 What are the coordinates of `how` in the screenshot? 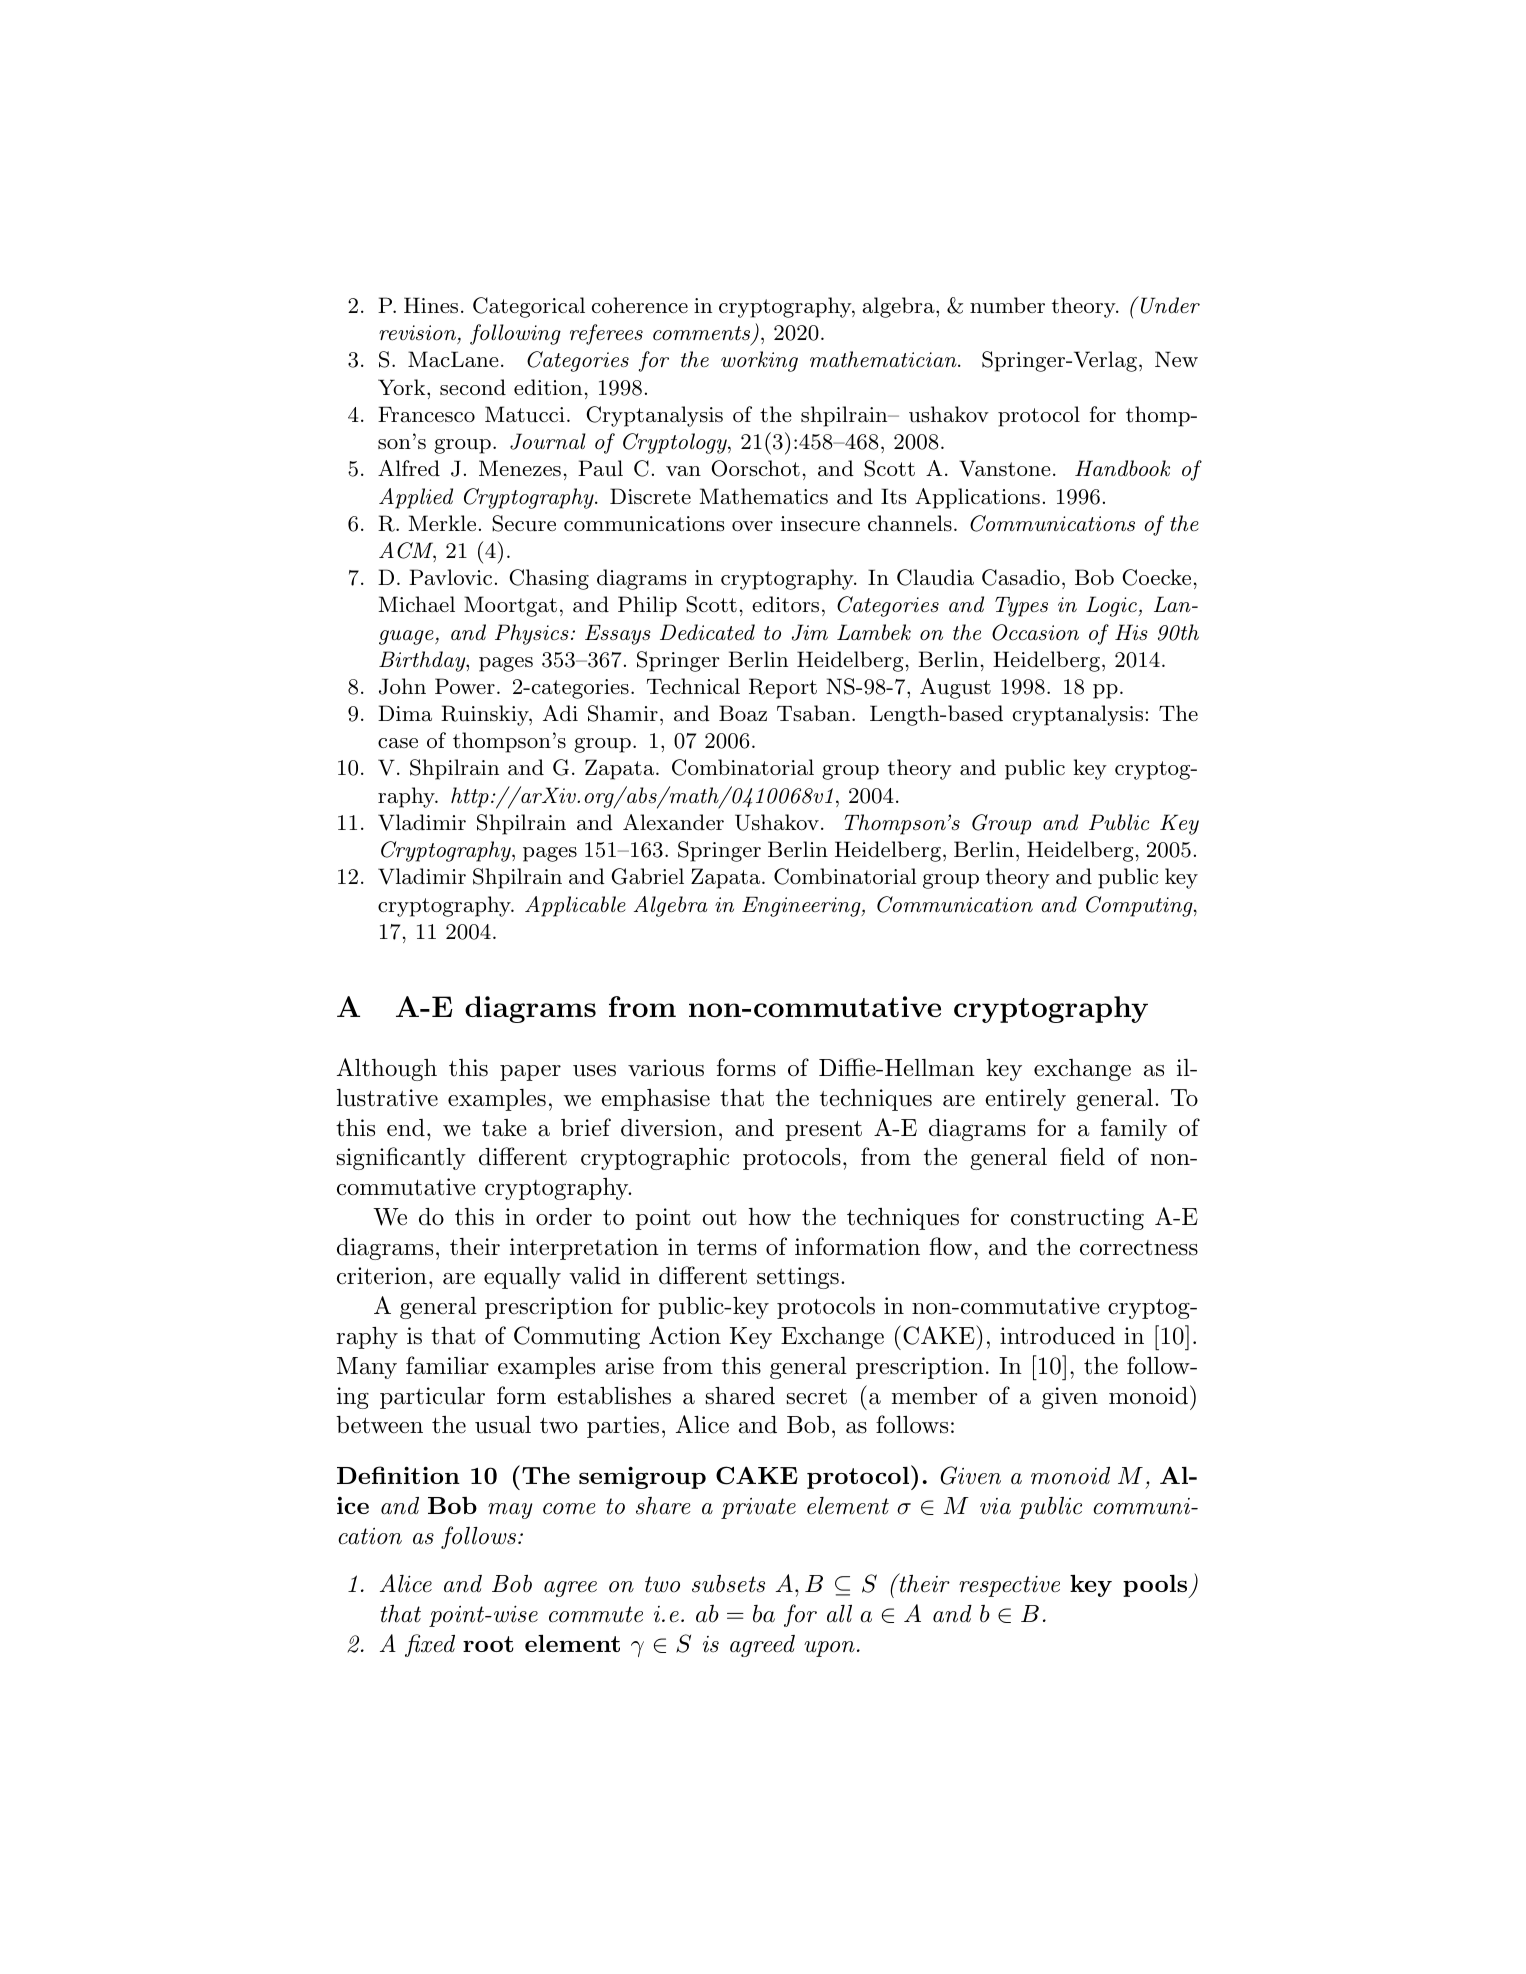 It's located at (770, 1217).
